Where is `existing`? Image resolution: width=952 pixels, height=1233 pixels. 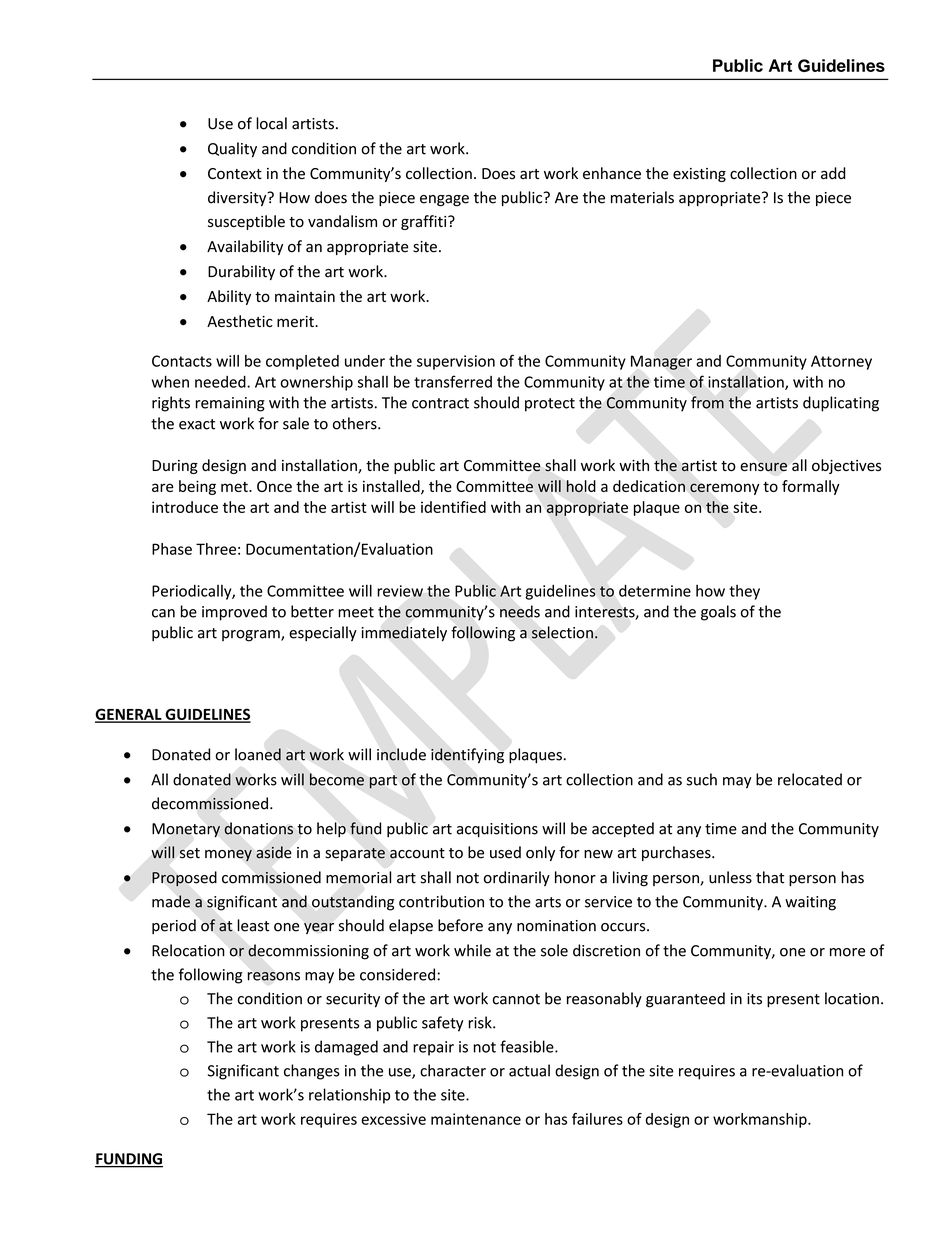
existing is located at coordinates (699, 175).
